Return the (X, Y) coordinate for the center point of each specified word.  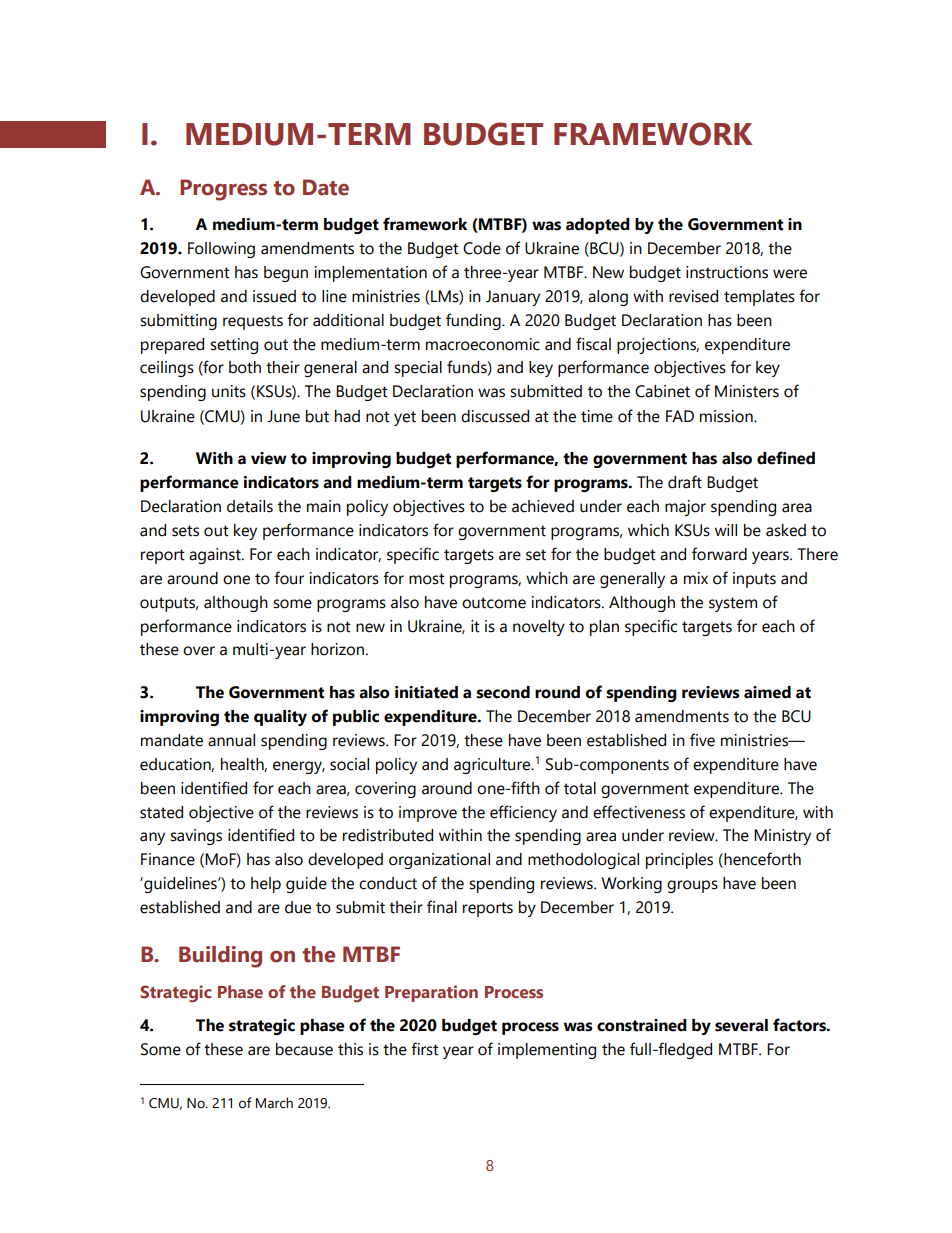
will (726, 530)
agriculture (493, 766)
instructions (727, 272)
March (274, 1103)
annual (231, 740)
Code (482, 248)
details (250, 506)
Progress (223, 190)
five (702, 740)
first (425, 1049)
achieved (543, 506)
